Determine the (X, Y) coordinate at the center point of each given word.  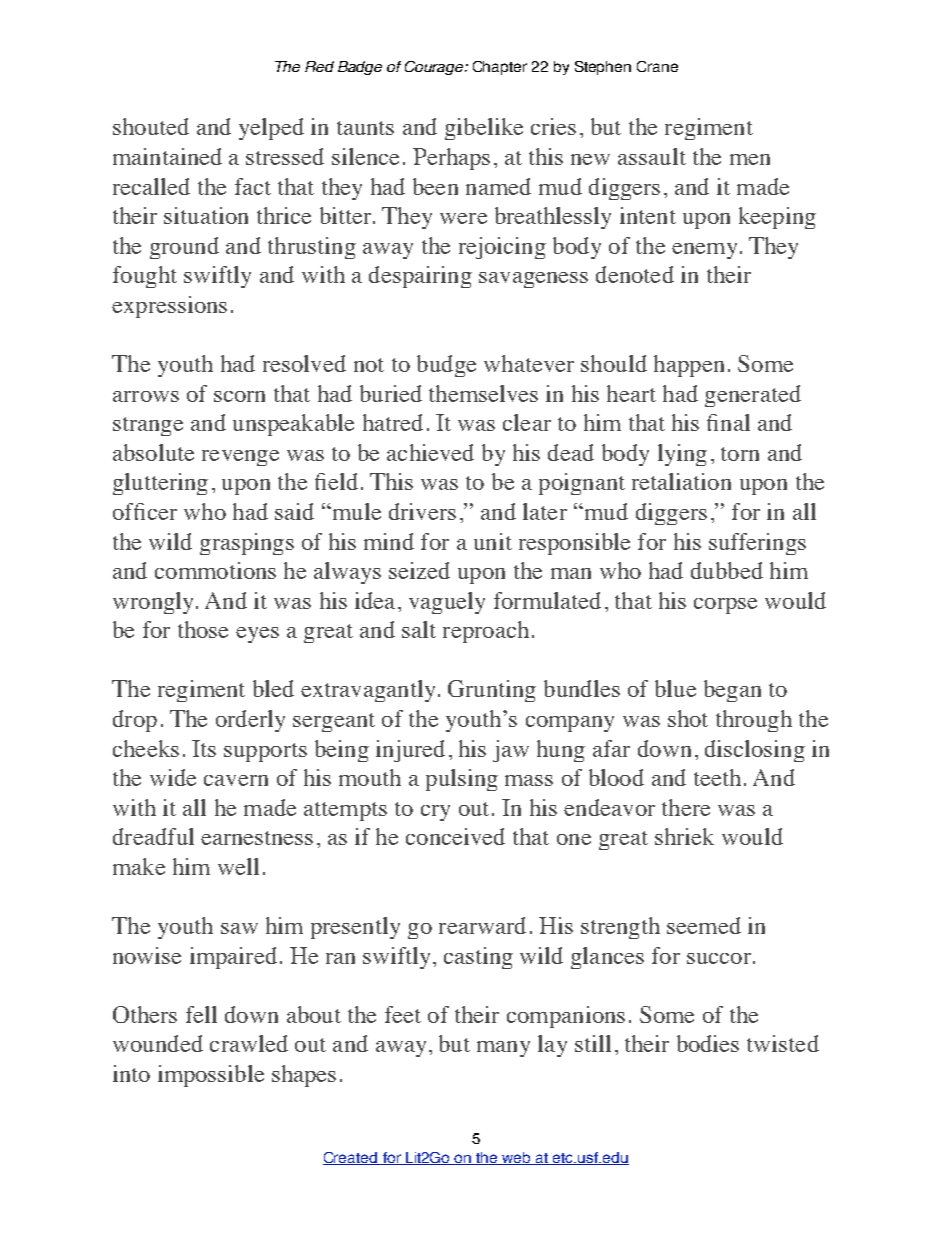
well (238, 866)
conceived (455, 836)
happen (689, 366)
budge (446, 366)
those (203, 629)
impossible (211, 1076)
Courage (435, 68)
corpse (725, 606)
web (516, 1158)
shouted (151, 126)
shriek (684, 836)
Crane (657, 66)
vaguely (447, 603)
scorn (239, 396)
